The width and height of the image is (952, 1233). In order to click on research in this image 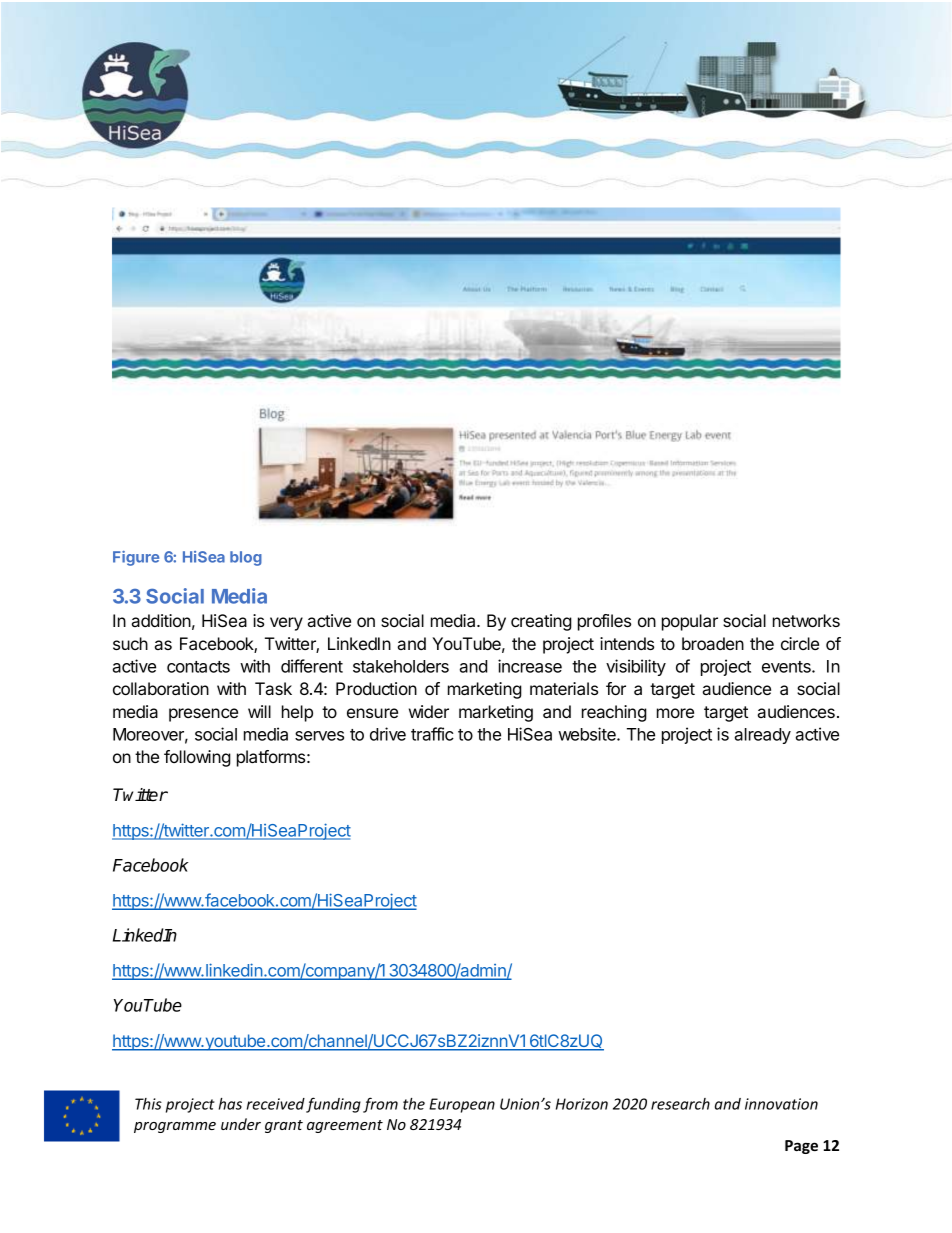, I will do `click(680, 1104)`.
